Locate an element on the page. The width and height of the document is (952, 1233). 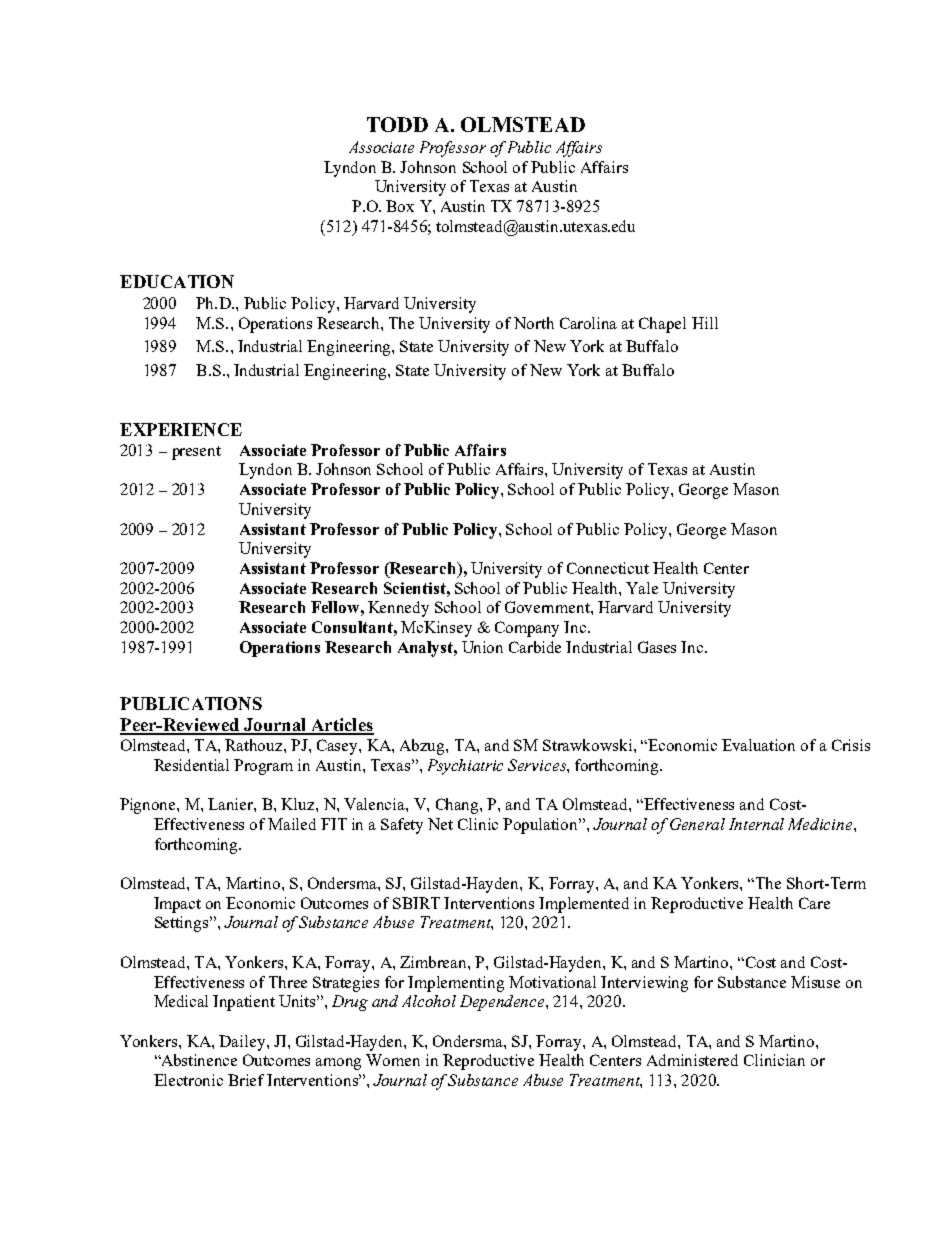
TODD is located at coordinates (397, 124).
